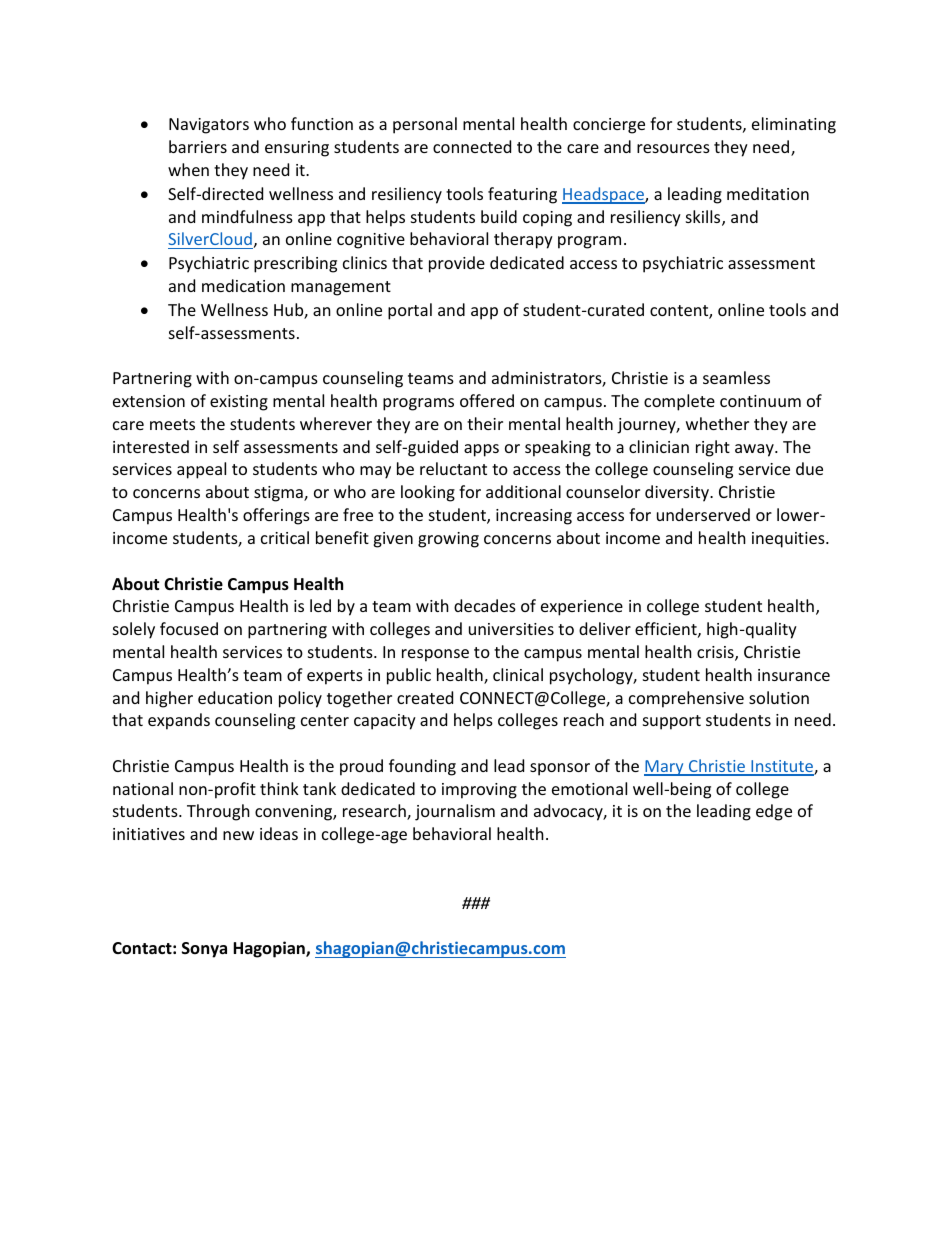 The width and height of the screenshot is (952, 1233). I want to click on resources, so click(673, 148).
